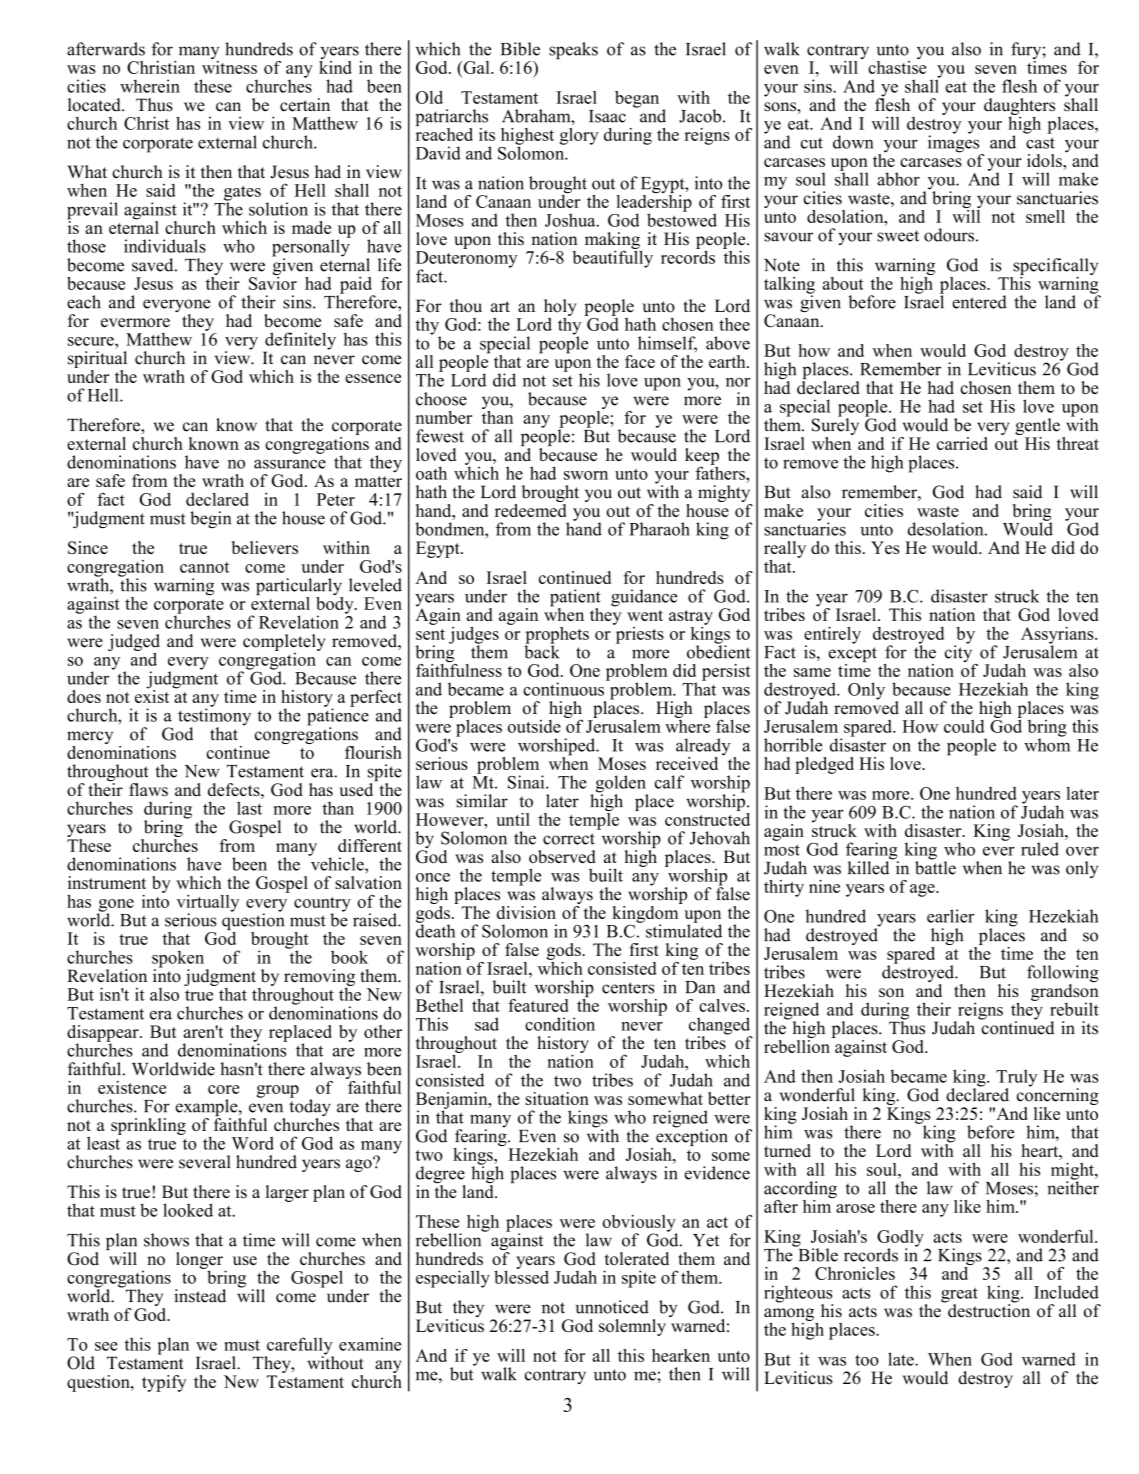 The image size is (1139, 1474). I want to click on instead, so click(200, 1296).
